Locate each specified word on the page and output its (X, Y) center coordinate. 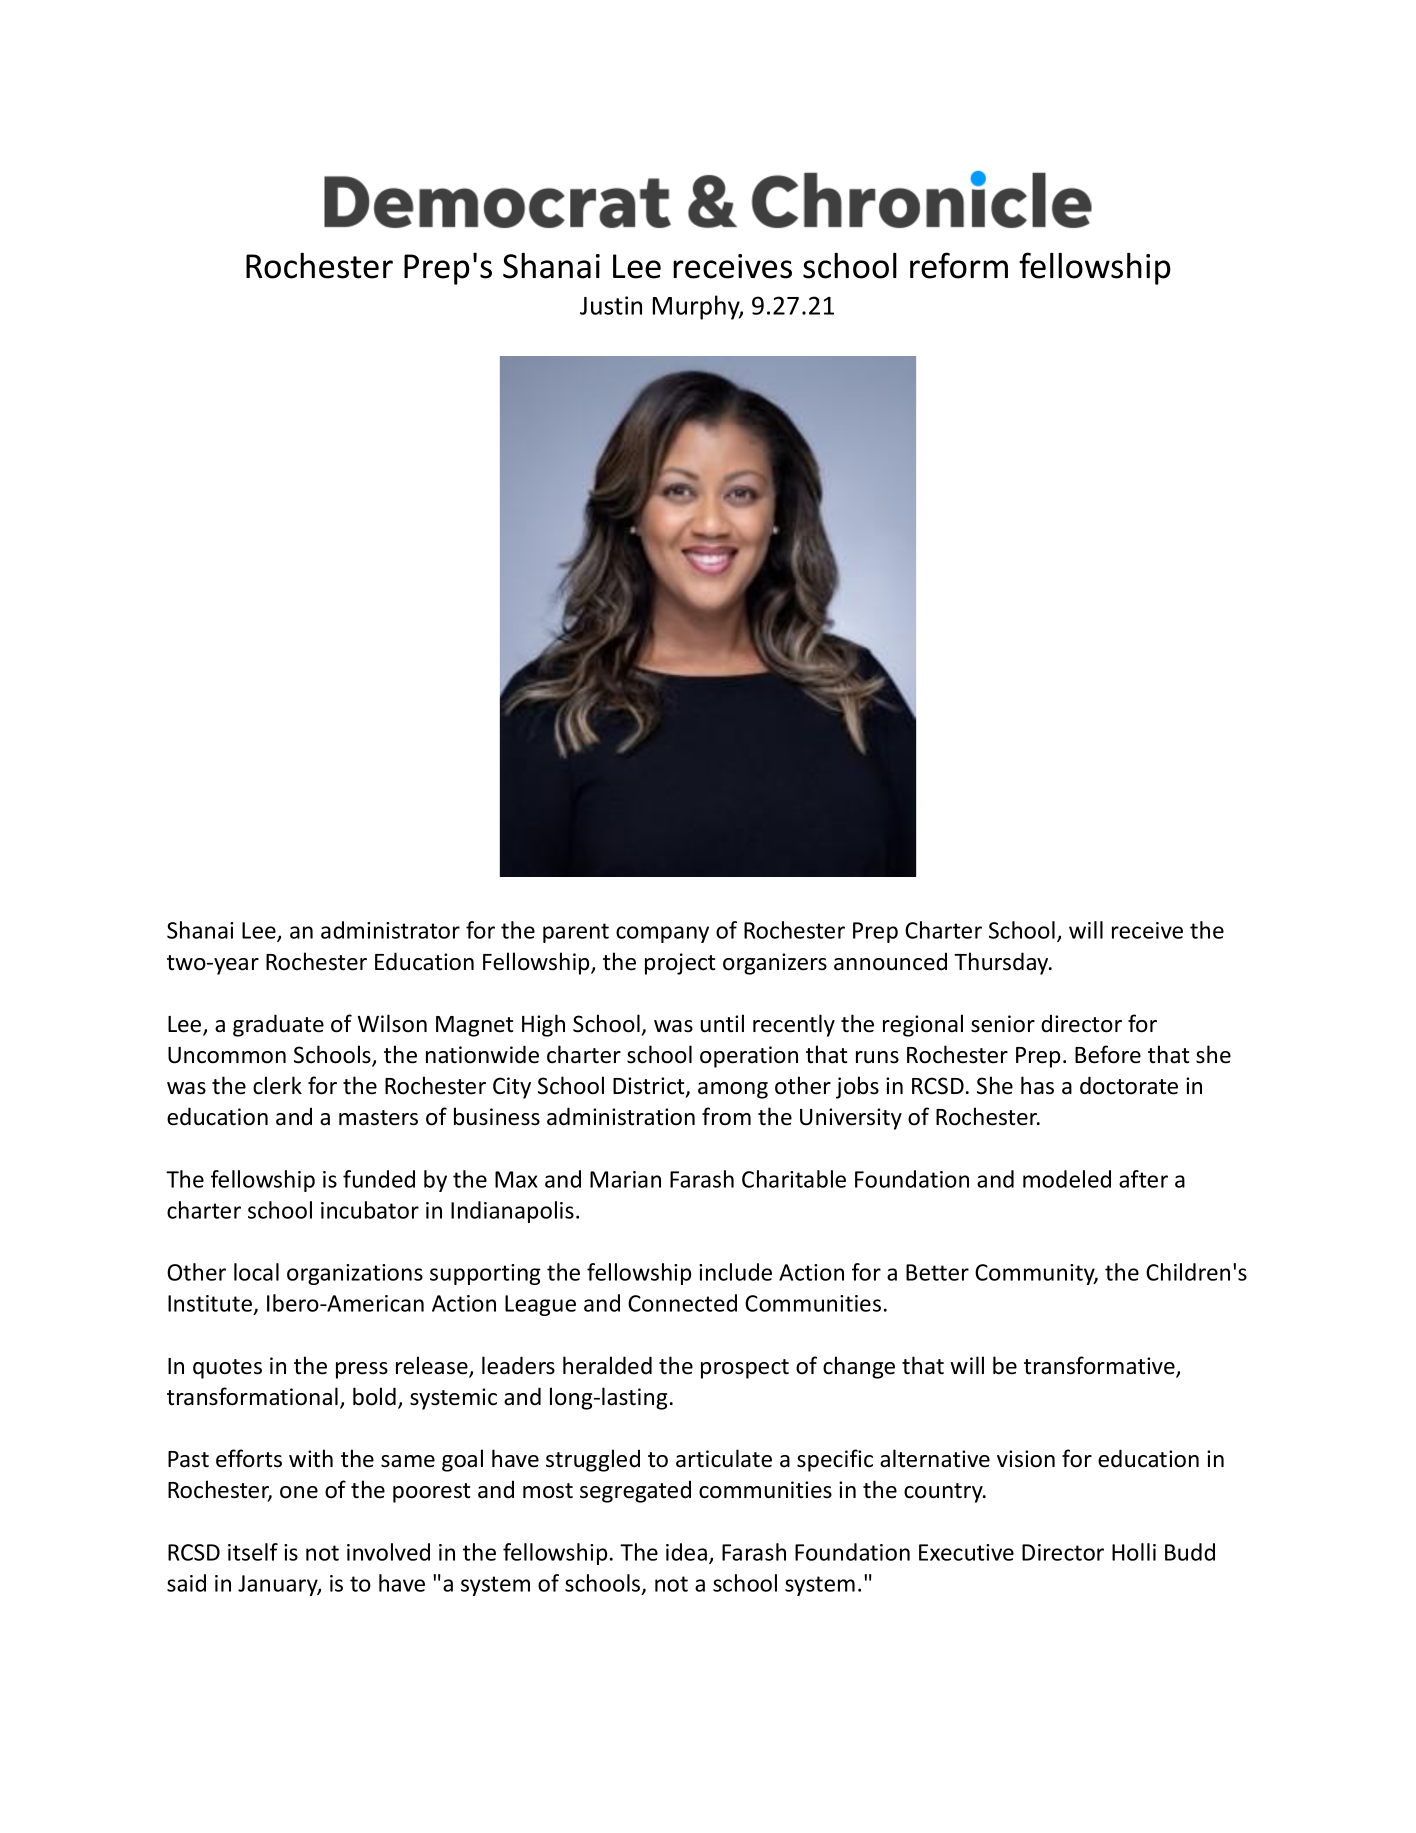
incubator (370, 1210)
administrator (390, 930)
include (735, 1272)
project (680, 964)
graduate (278, 1025)
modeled (1067, 1179)
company (662, 934)
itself (253, 1552)
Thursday (1002, 963)
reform (959, 265)
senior (1003, 1024)
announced (890, 961)
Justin (611, 305)
